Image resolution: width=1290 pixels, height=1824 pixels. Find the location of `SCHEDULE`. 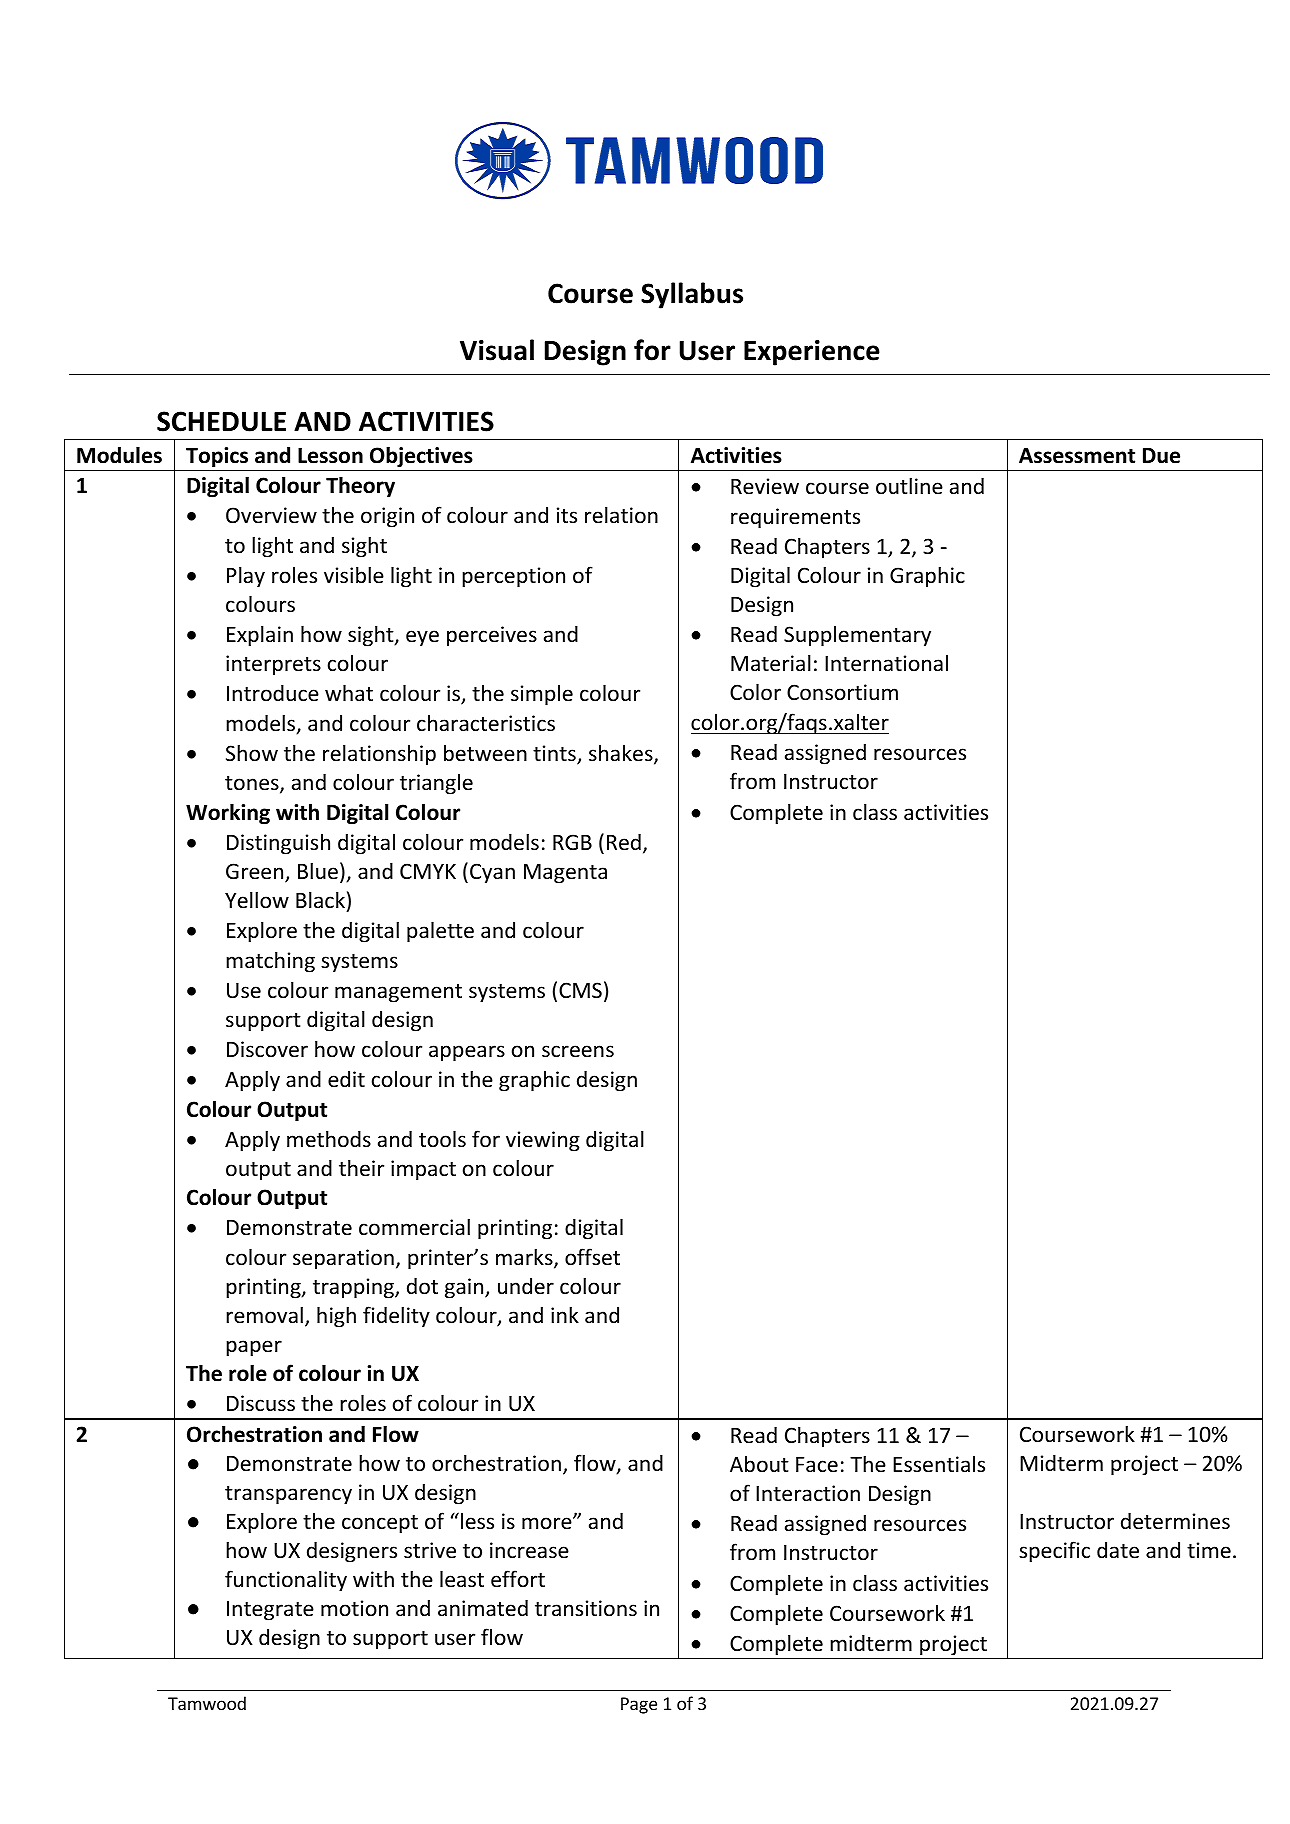

SCHEDULE is located at coordinates (221, 421).
